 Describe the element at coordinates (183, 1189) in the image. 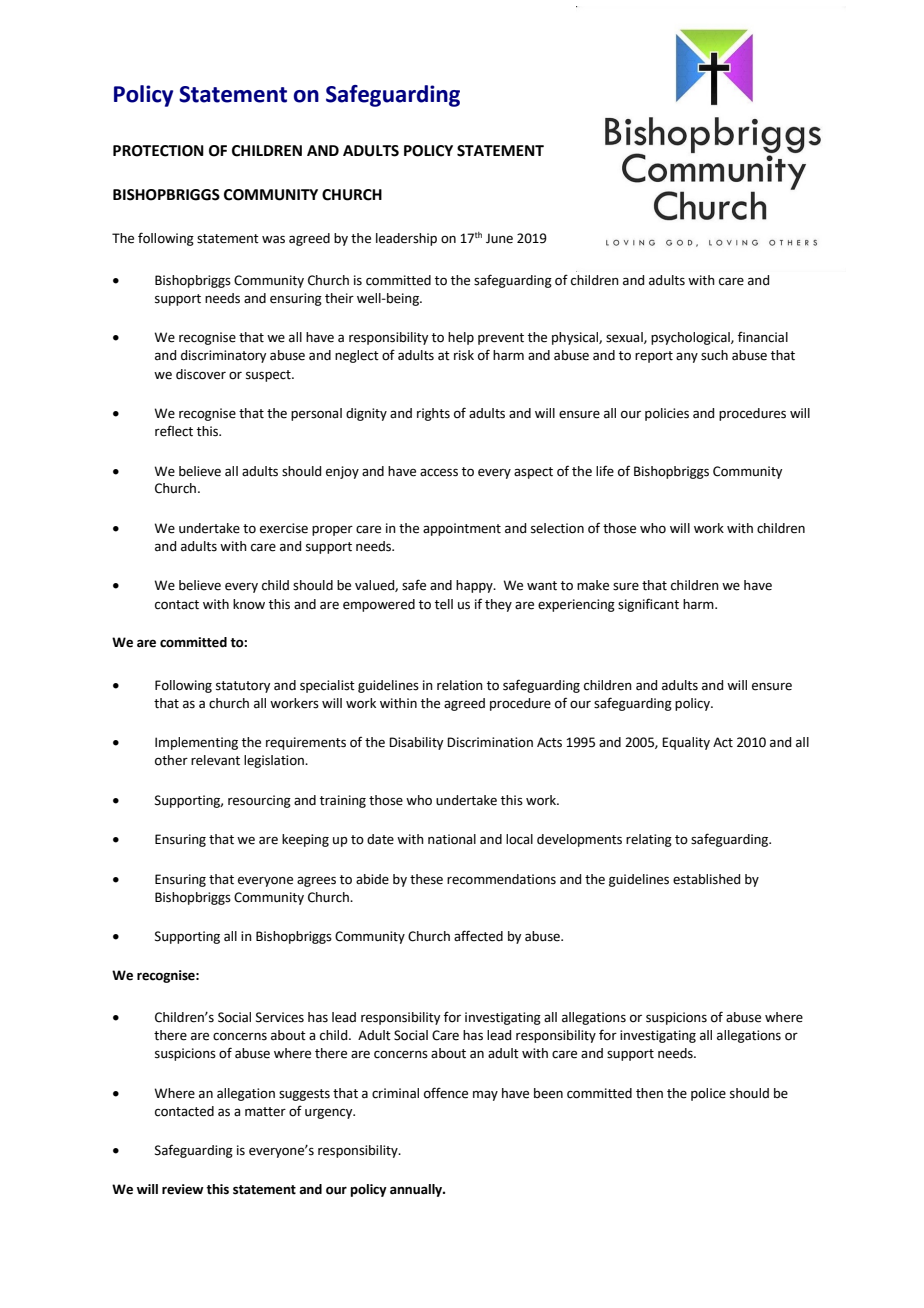

I see `review` at that location.
